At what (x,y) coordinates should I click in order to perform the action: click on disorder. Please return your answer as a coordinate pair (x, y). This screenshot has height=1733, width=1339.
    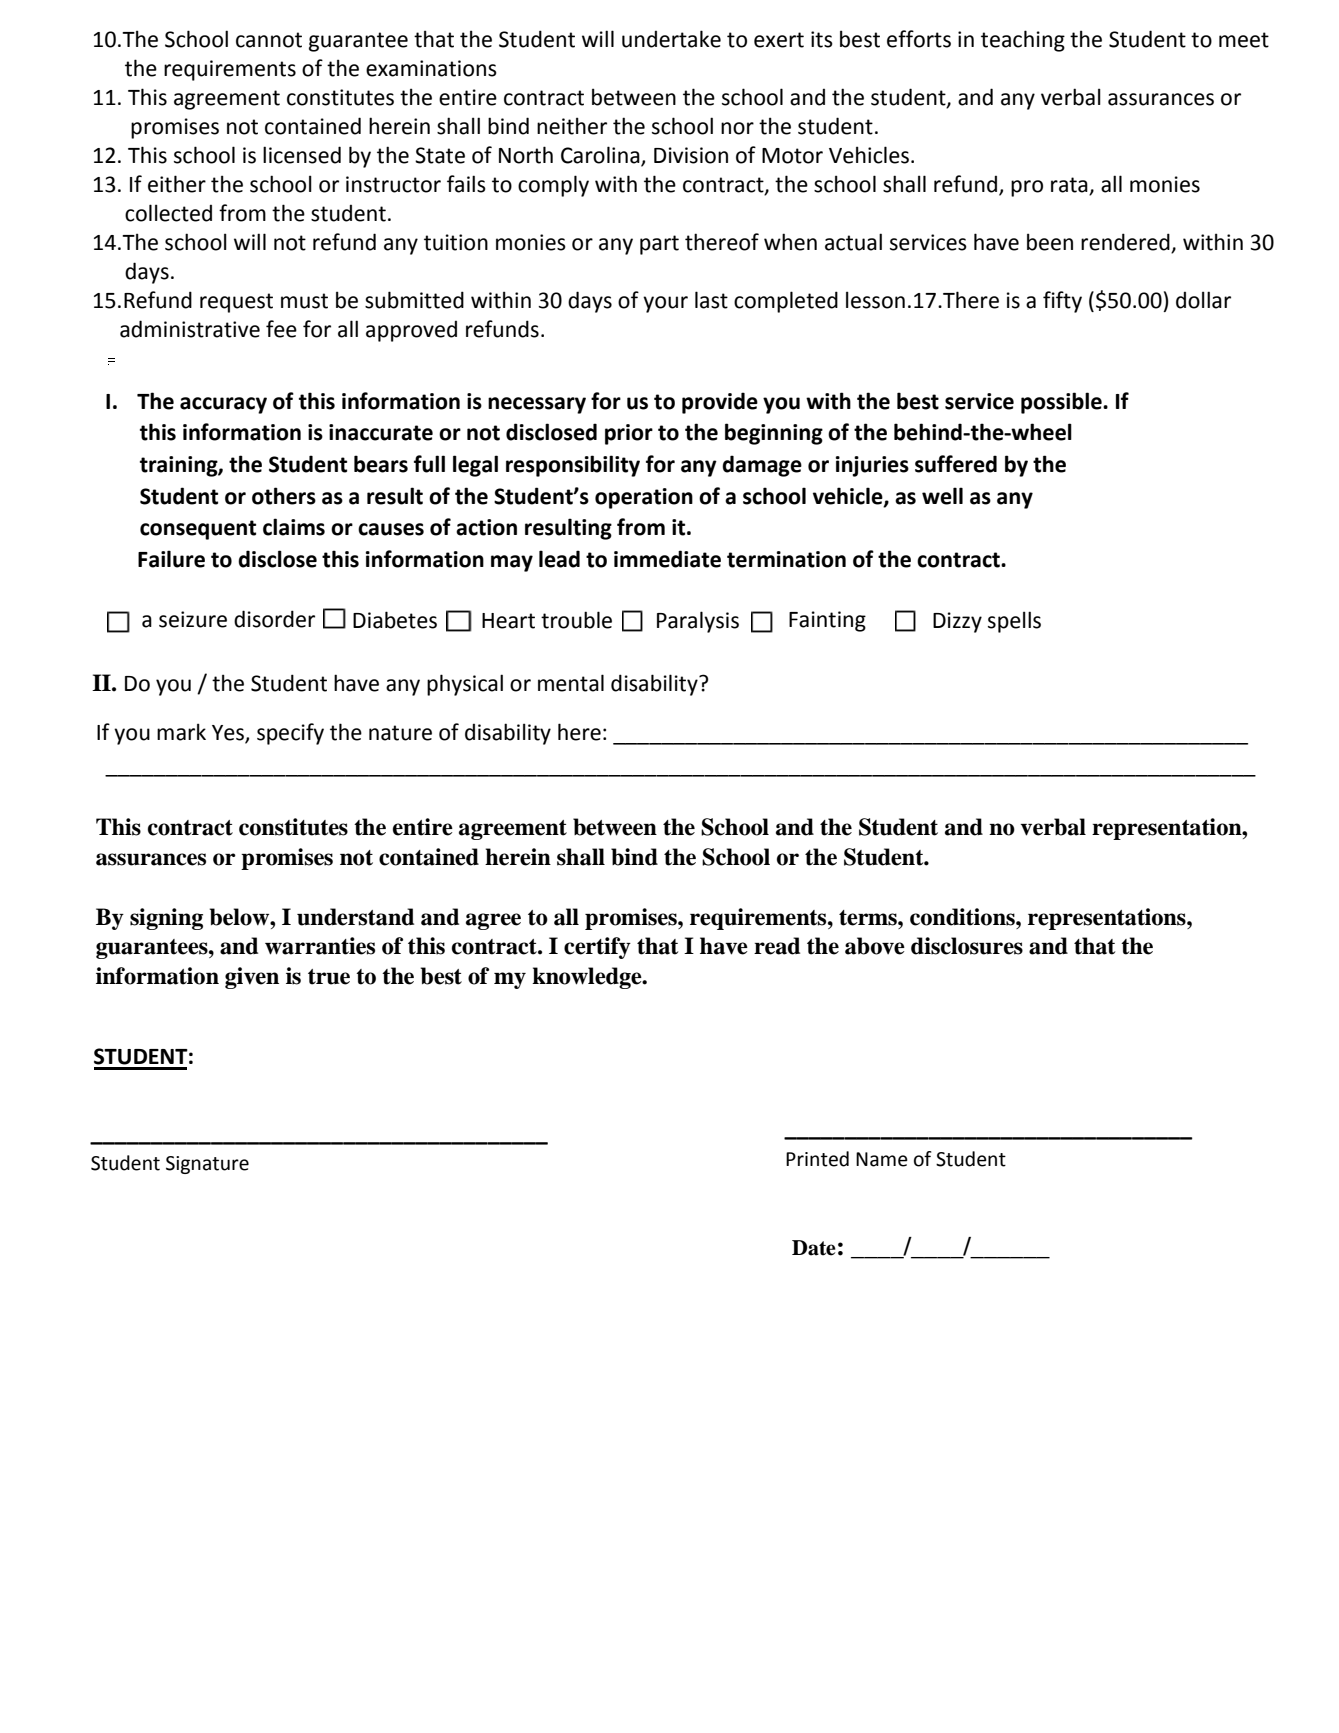
    Looking at the image, I should click on (274, 619).
